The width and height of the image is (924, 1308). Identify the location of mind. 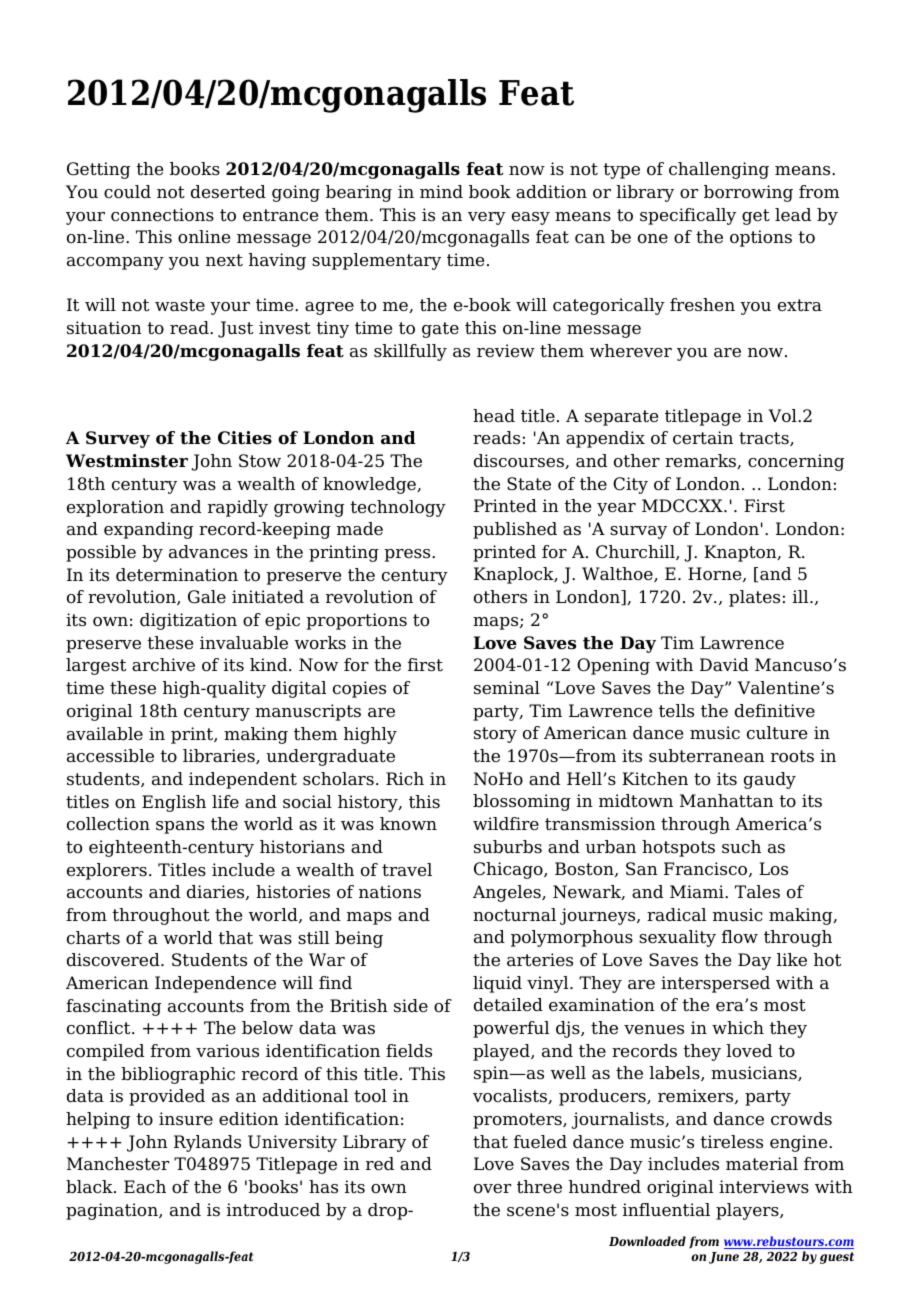
(441, 192).
